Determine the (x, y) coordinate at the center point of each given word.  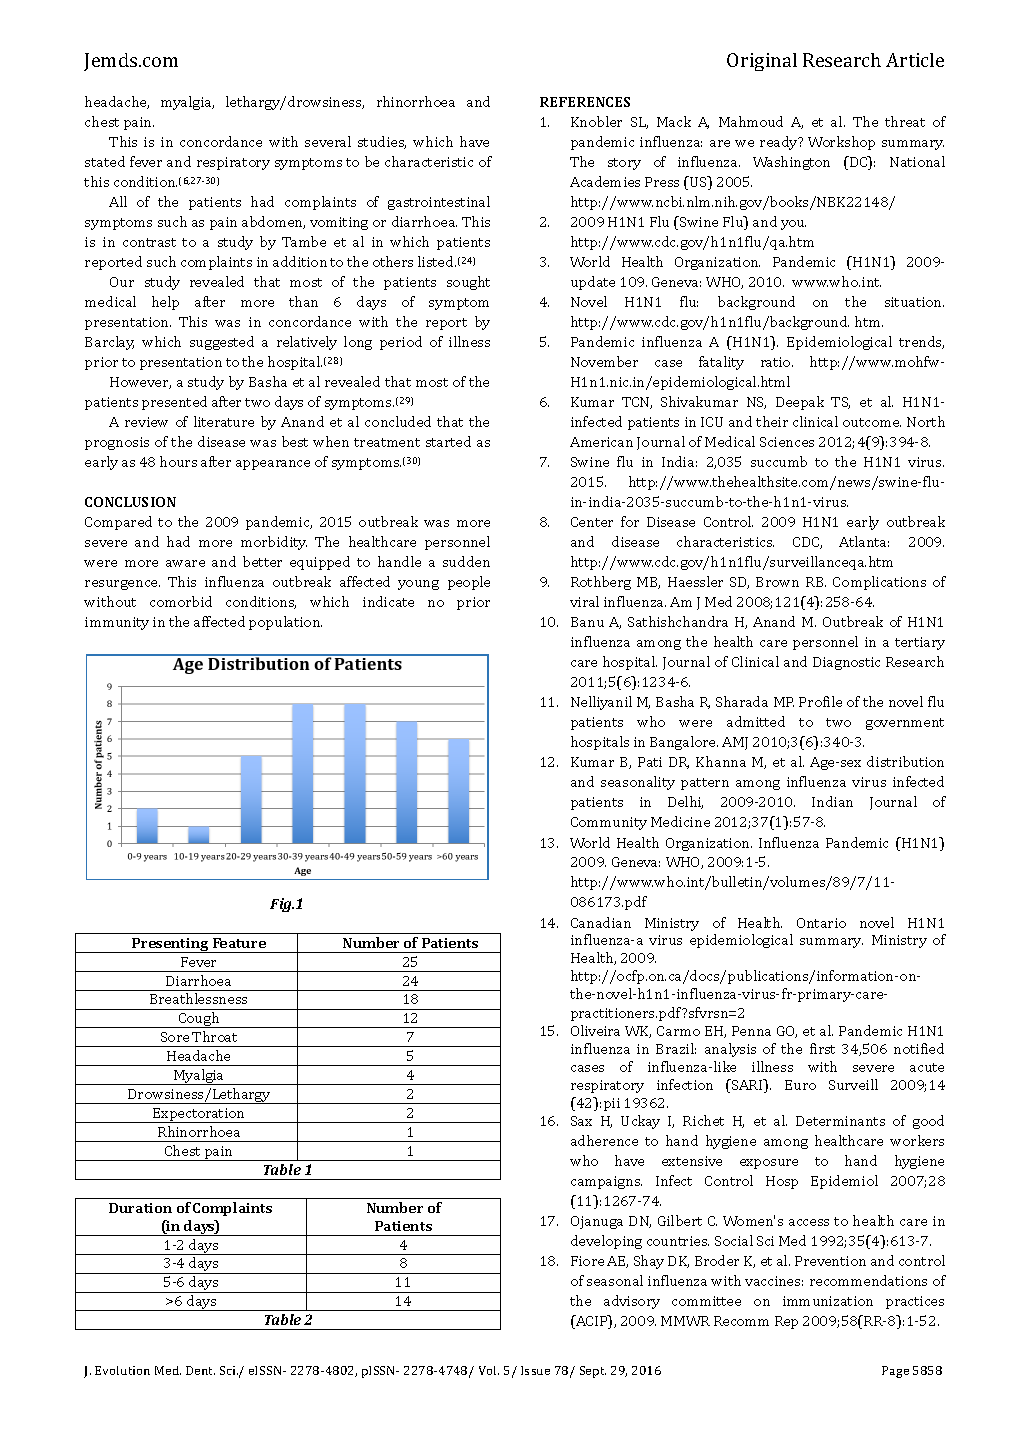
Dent (200, 1370)
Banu (587, 622)
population (285, 623)
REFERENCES (585, 102)
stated (105, 161)
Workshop (841, 143)
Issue (535, 1370)
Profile (820, 701)
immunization (828, 1301)
